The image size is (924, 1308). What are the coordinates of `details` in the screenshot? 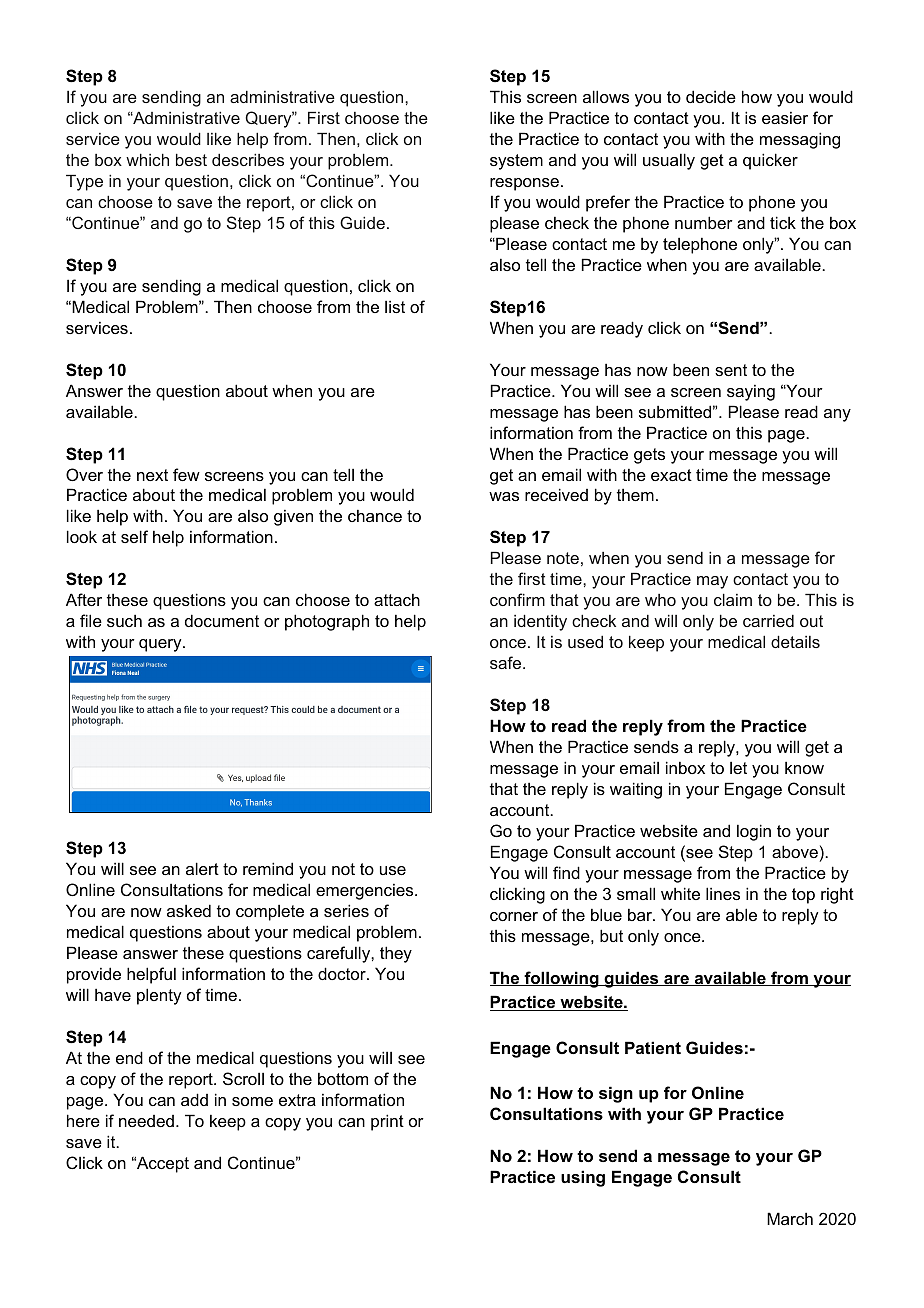 It's located at (795, 641).
